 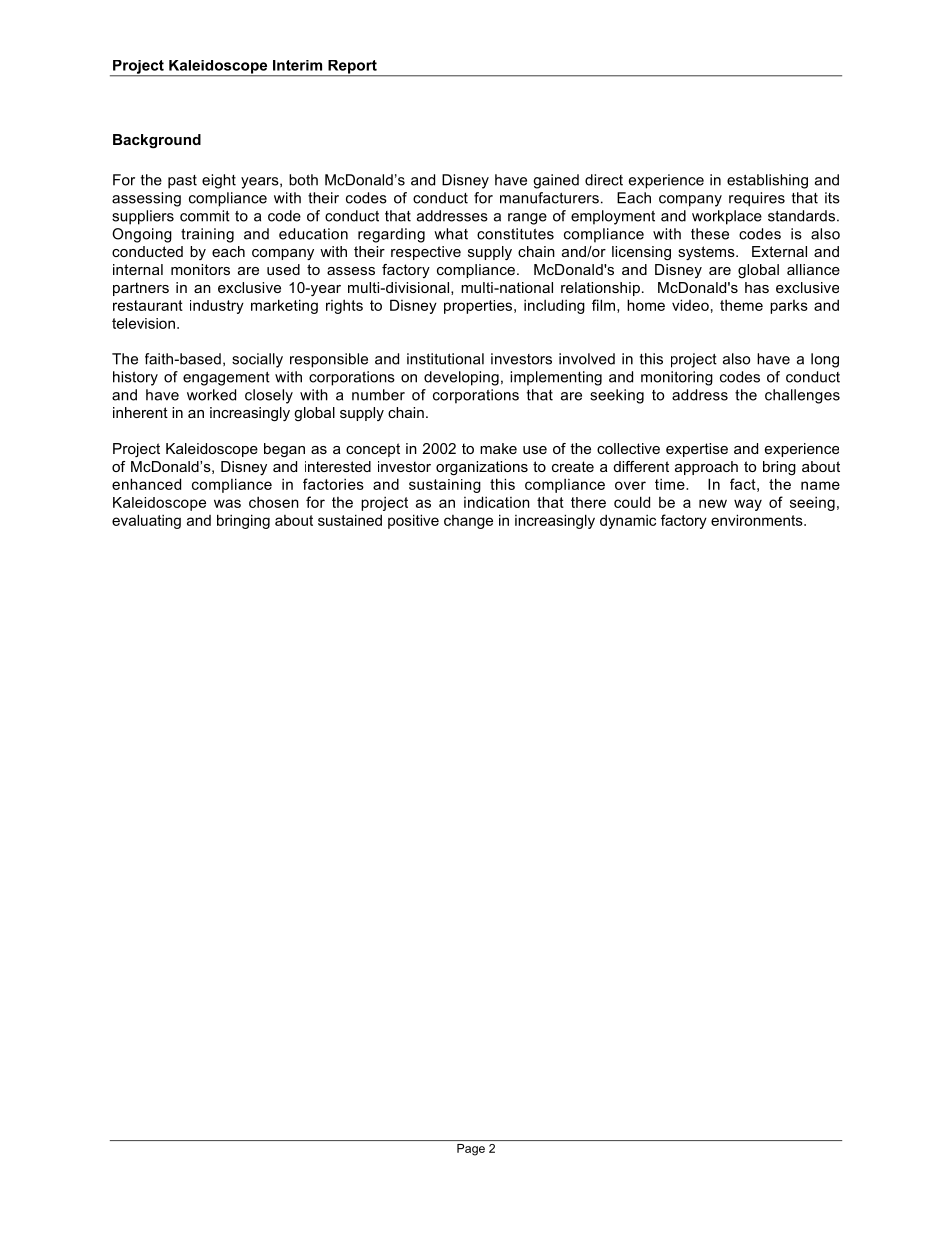 I want to click on change, so click(x=468, y=522).
